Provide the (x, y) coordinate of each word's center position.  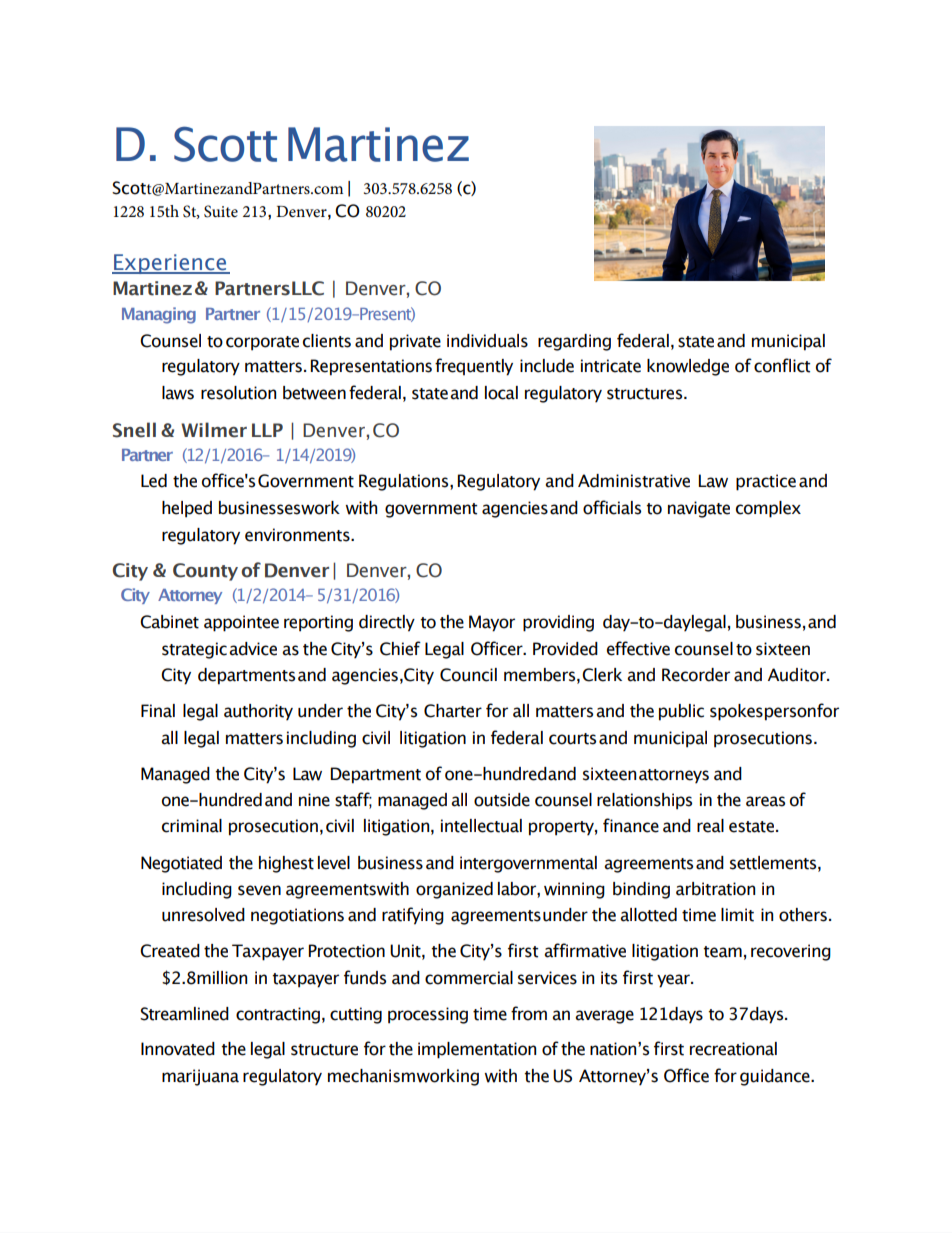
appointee (241, 623)
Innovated (178, 1049)
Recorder (696, 675)
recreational (733, 1049)
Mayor (492, 623)
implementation (477, 1050)
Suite (221, 211)
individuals (487, 341)
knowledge (688, 367)
